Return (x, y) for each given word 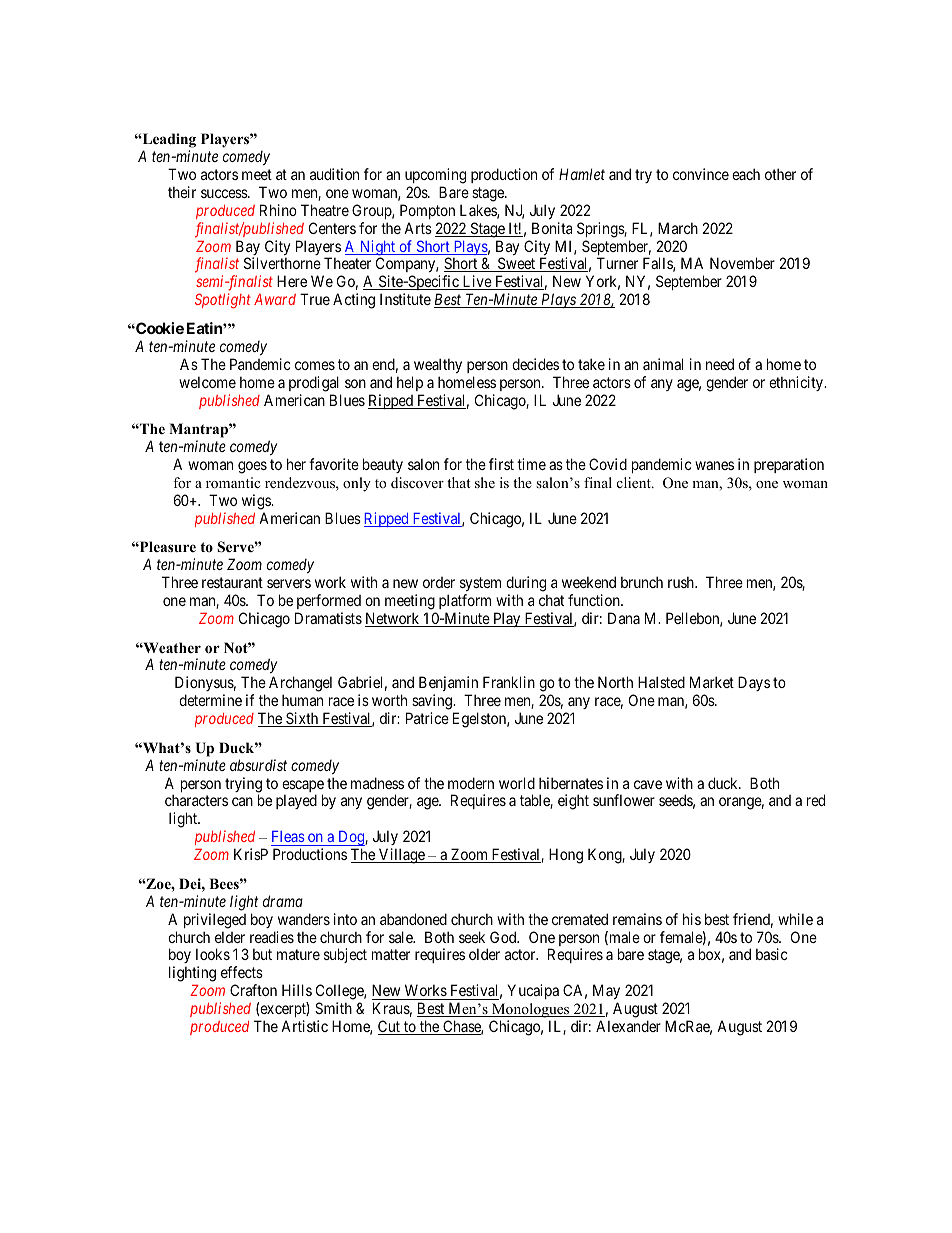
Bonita (552, 228)
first (501, 464)
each (746, 174)
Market (712, 682)
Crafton (253, 990)
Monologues (531, 1012)
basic (772, 954)
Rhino (278, 210)
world (517, 783)
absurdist (258, 765)
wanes (714, 465)
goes (252, 467)
